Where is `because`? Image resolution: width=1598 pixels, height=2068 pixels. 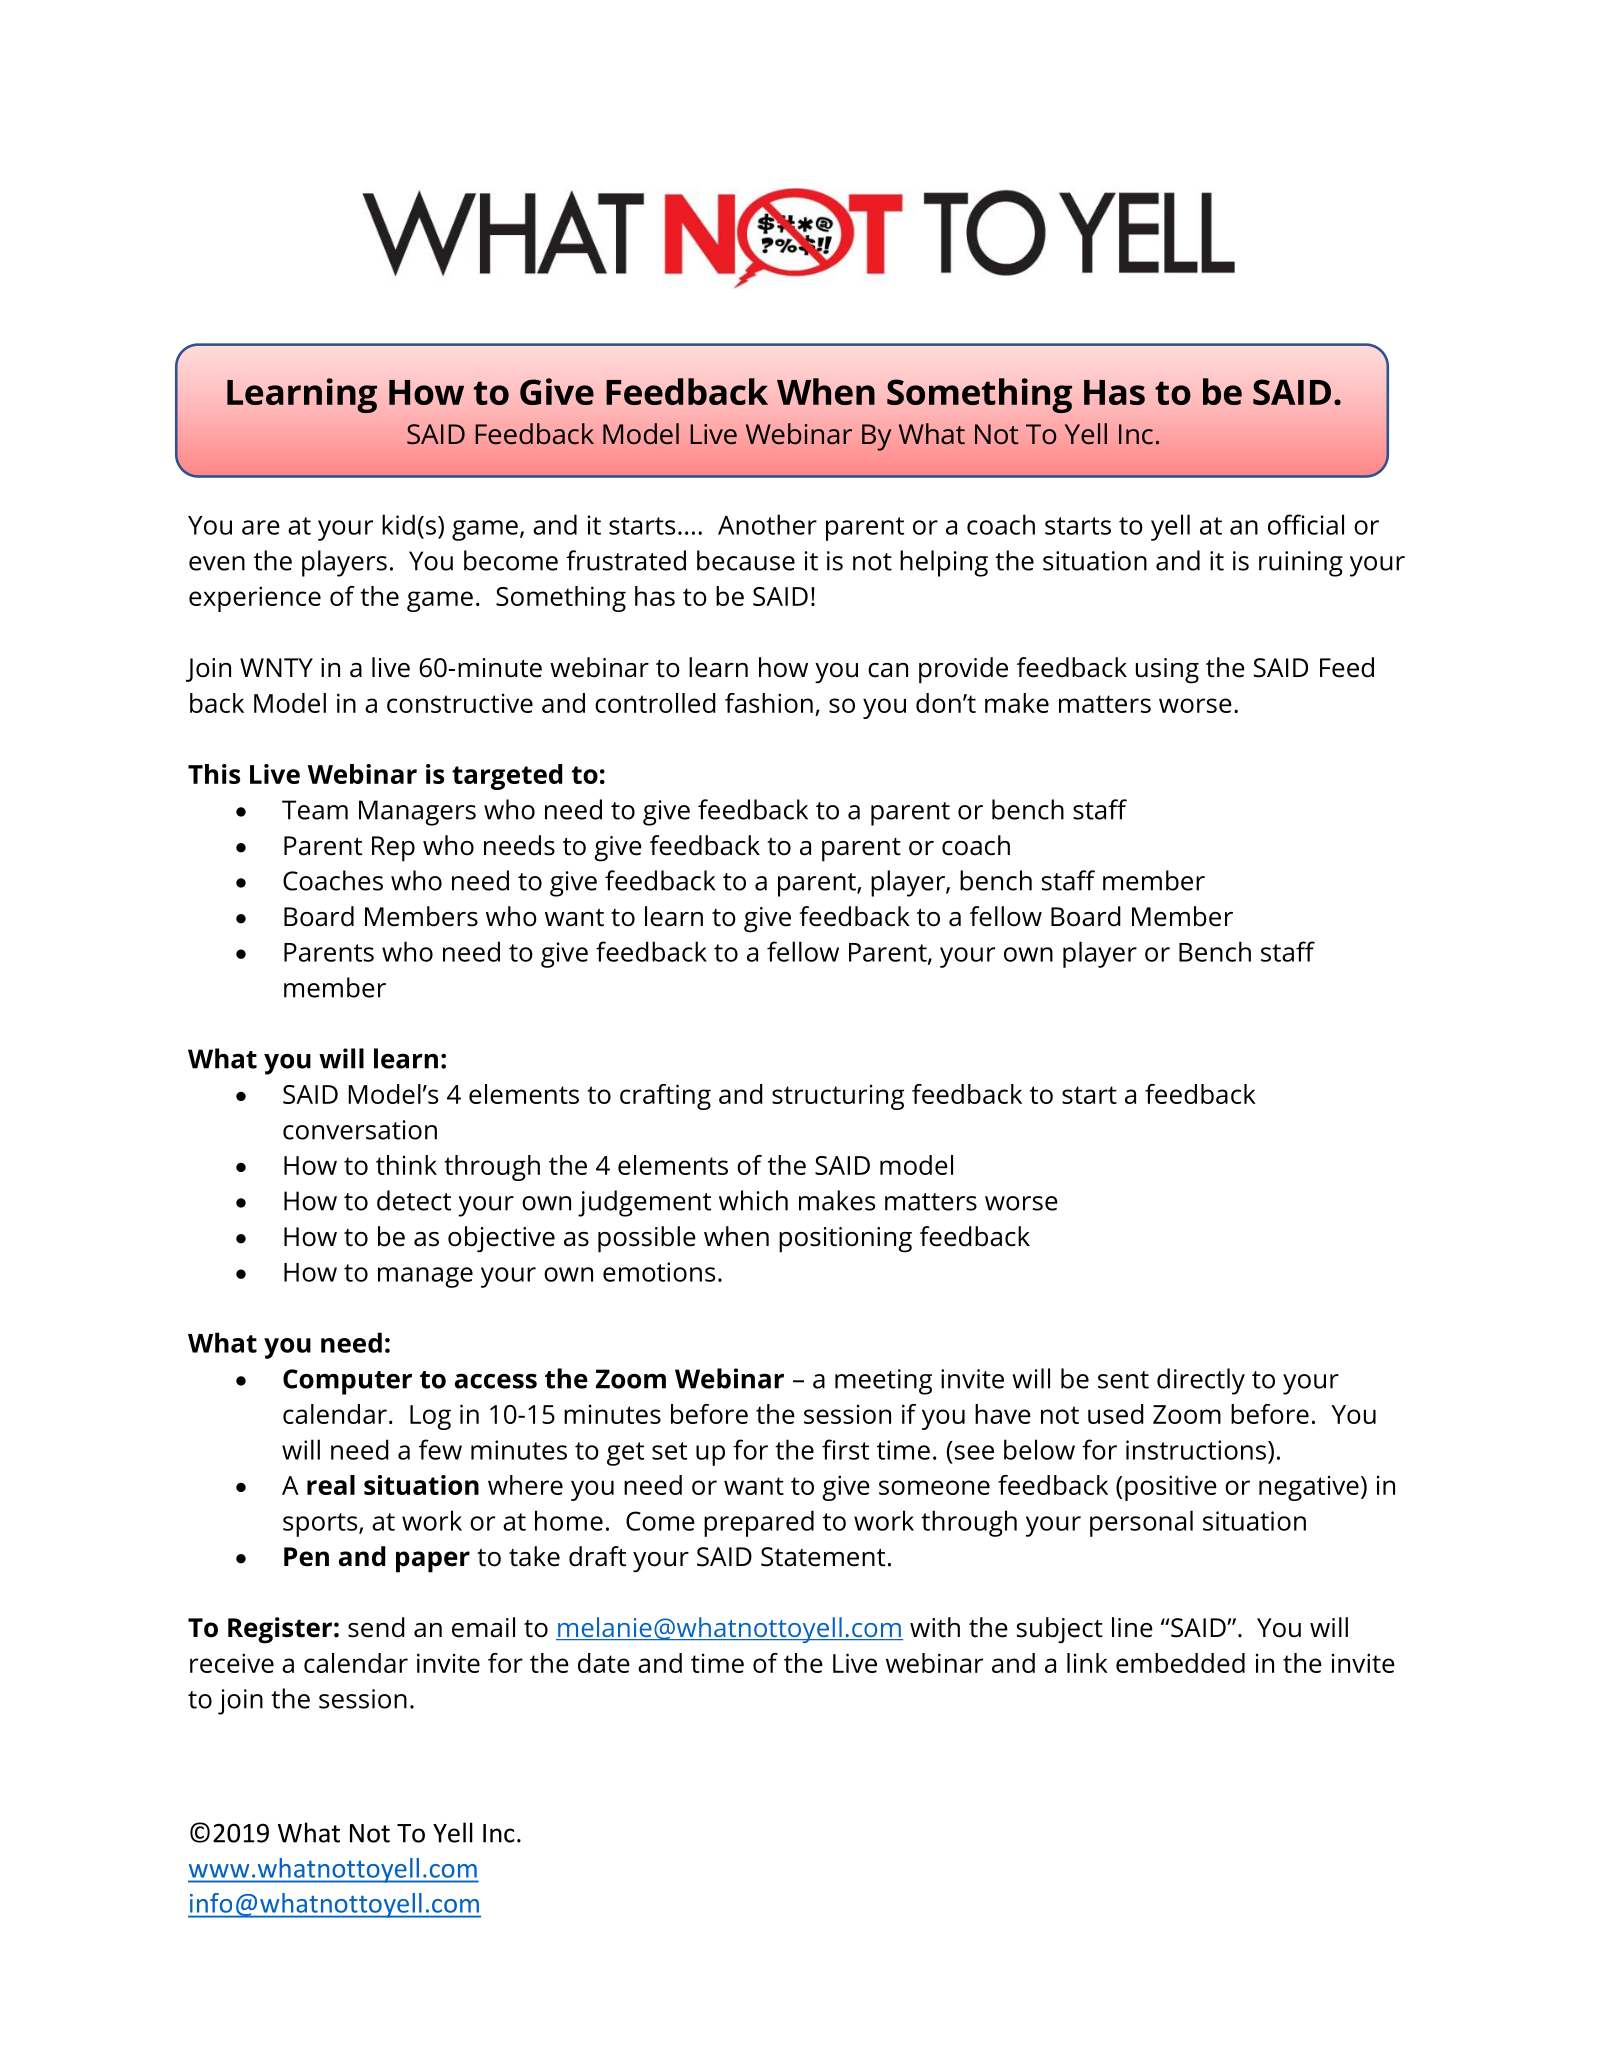 because is located at coordinates (746, 560).
